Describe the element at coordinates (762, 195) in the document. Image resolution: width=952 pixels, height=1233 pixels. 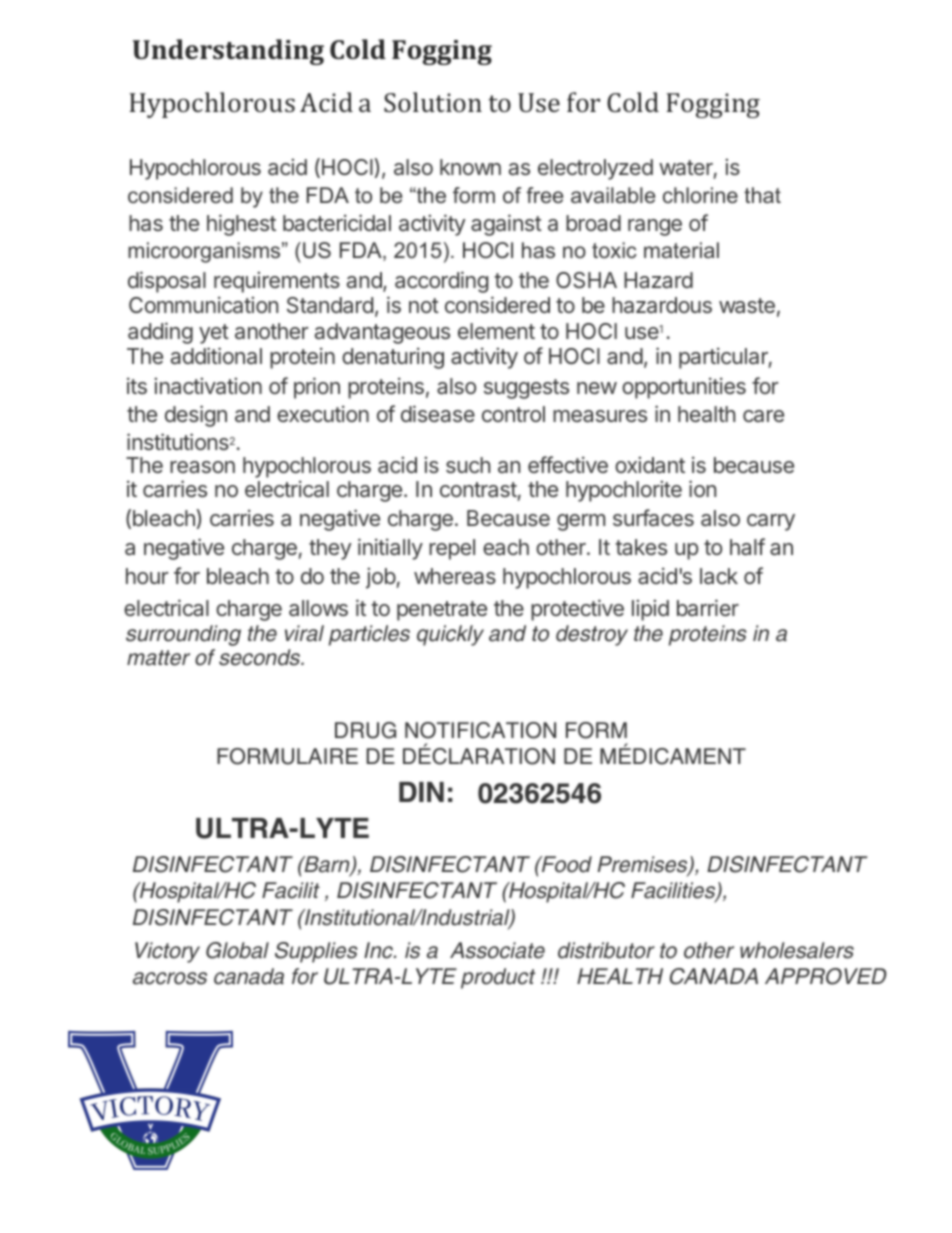
I see `that` at that location.
